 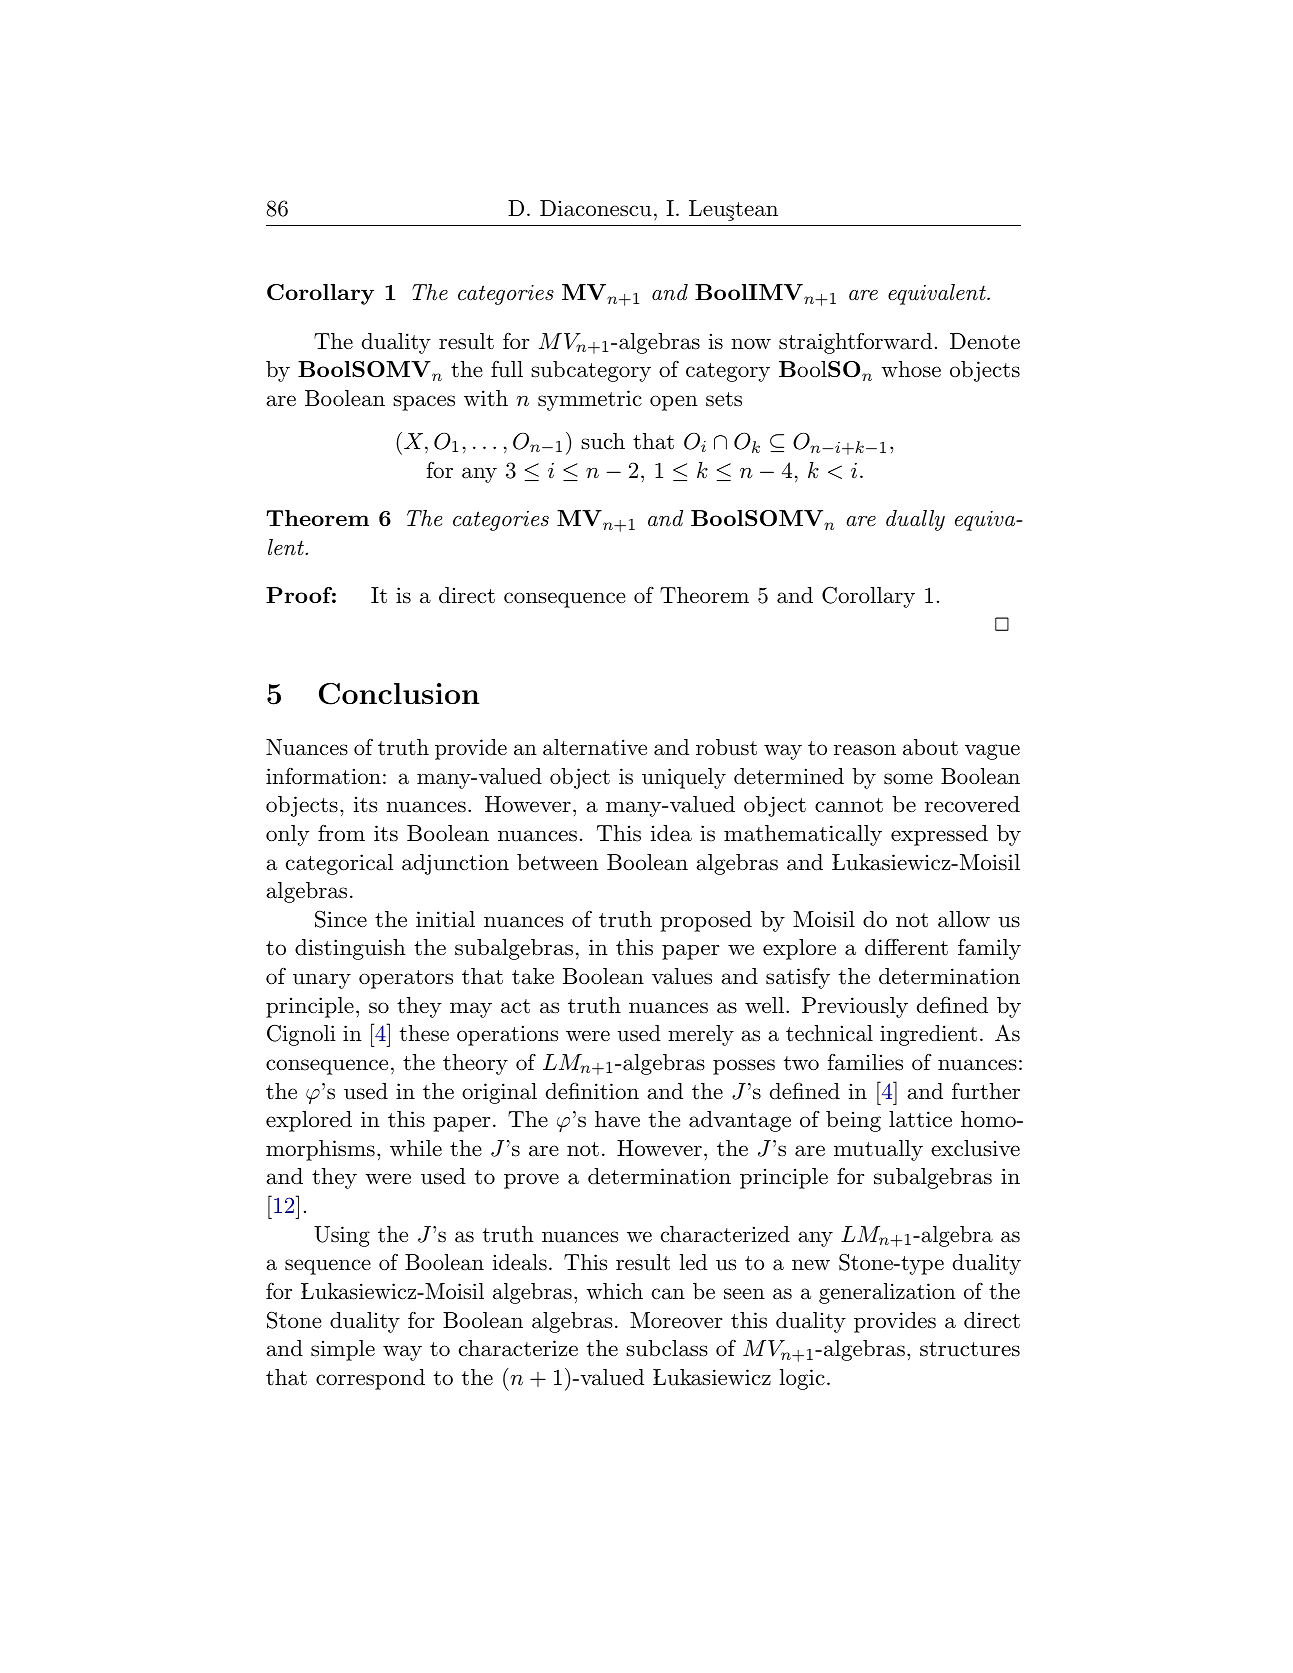 I want to click on these, so click(x=424, y=1033).
